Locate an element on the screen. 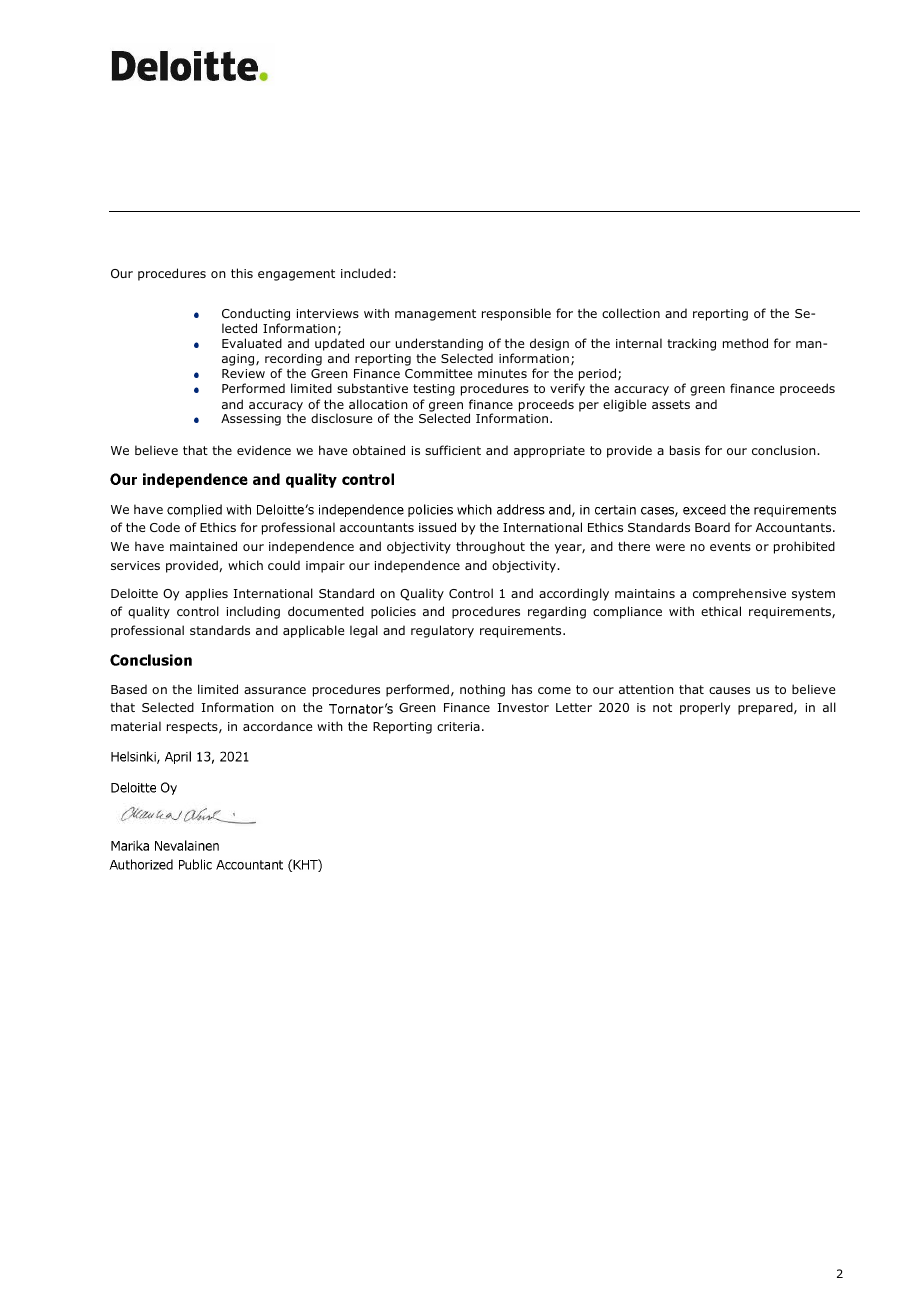 The image size is (924, 1308). collection is located at coordinates (631, 313).
